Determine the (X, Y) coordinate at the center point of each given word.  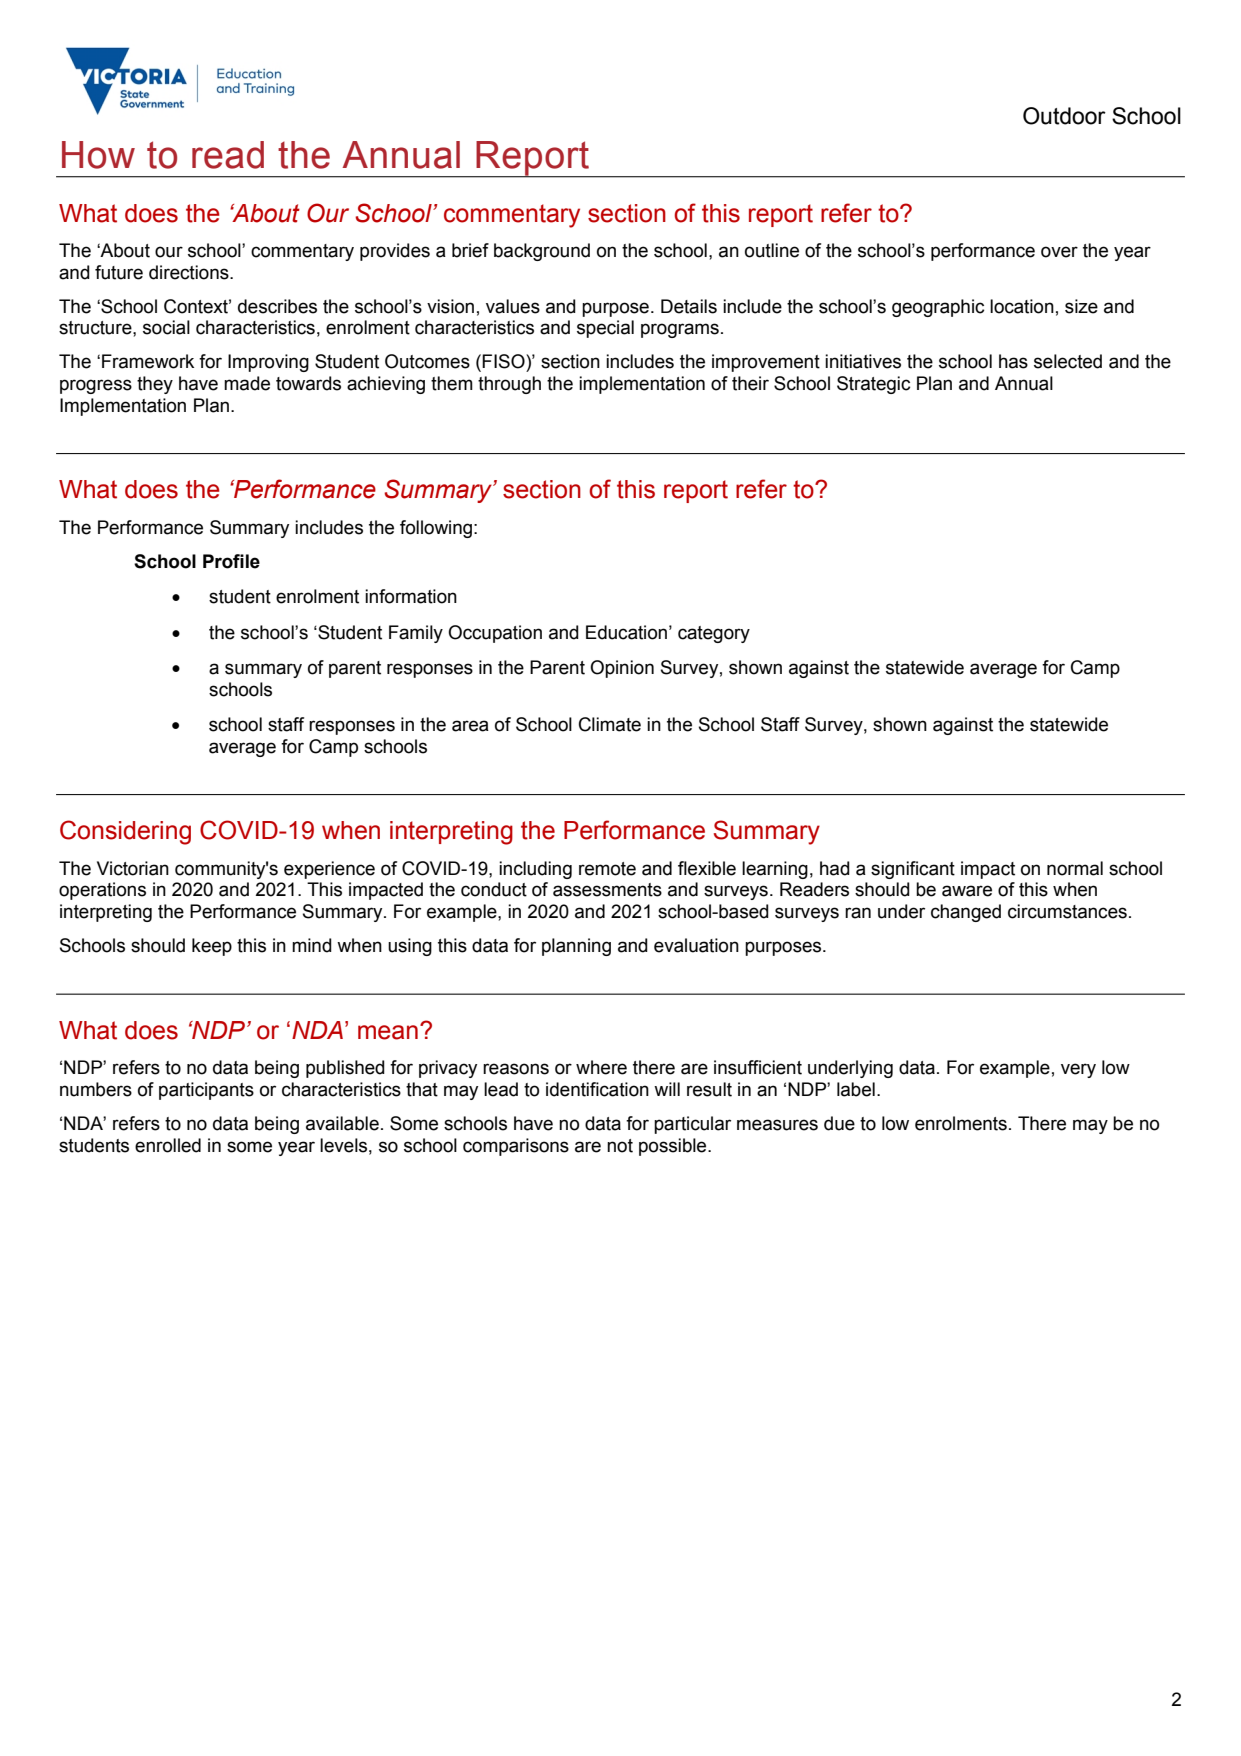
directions (190, 272)
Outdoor (1064, 116)
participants (206, 1091)
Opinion (622, 669)
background (542, 252)
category (714, 634)
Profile (231, 561)
